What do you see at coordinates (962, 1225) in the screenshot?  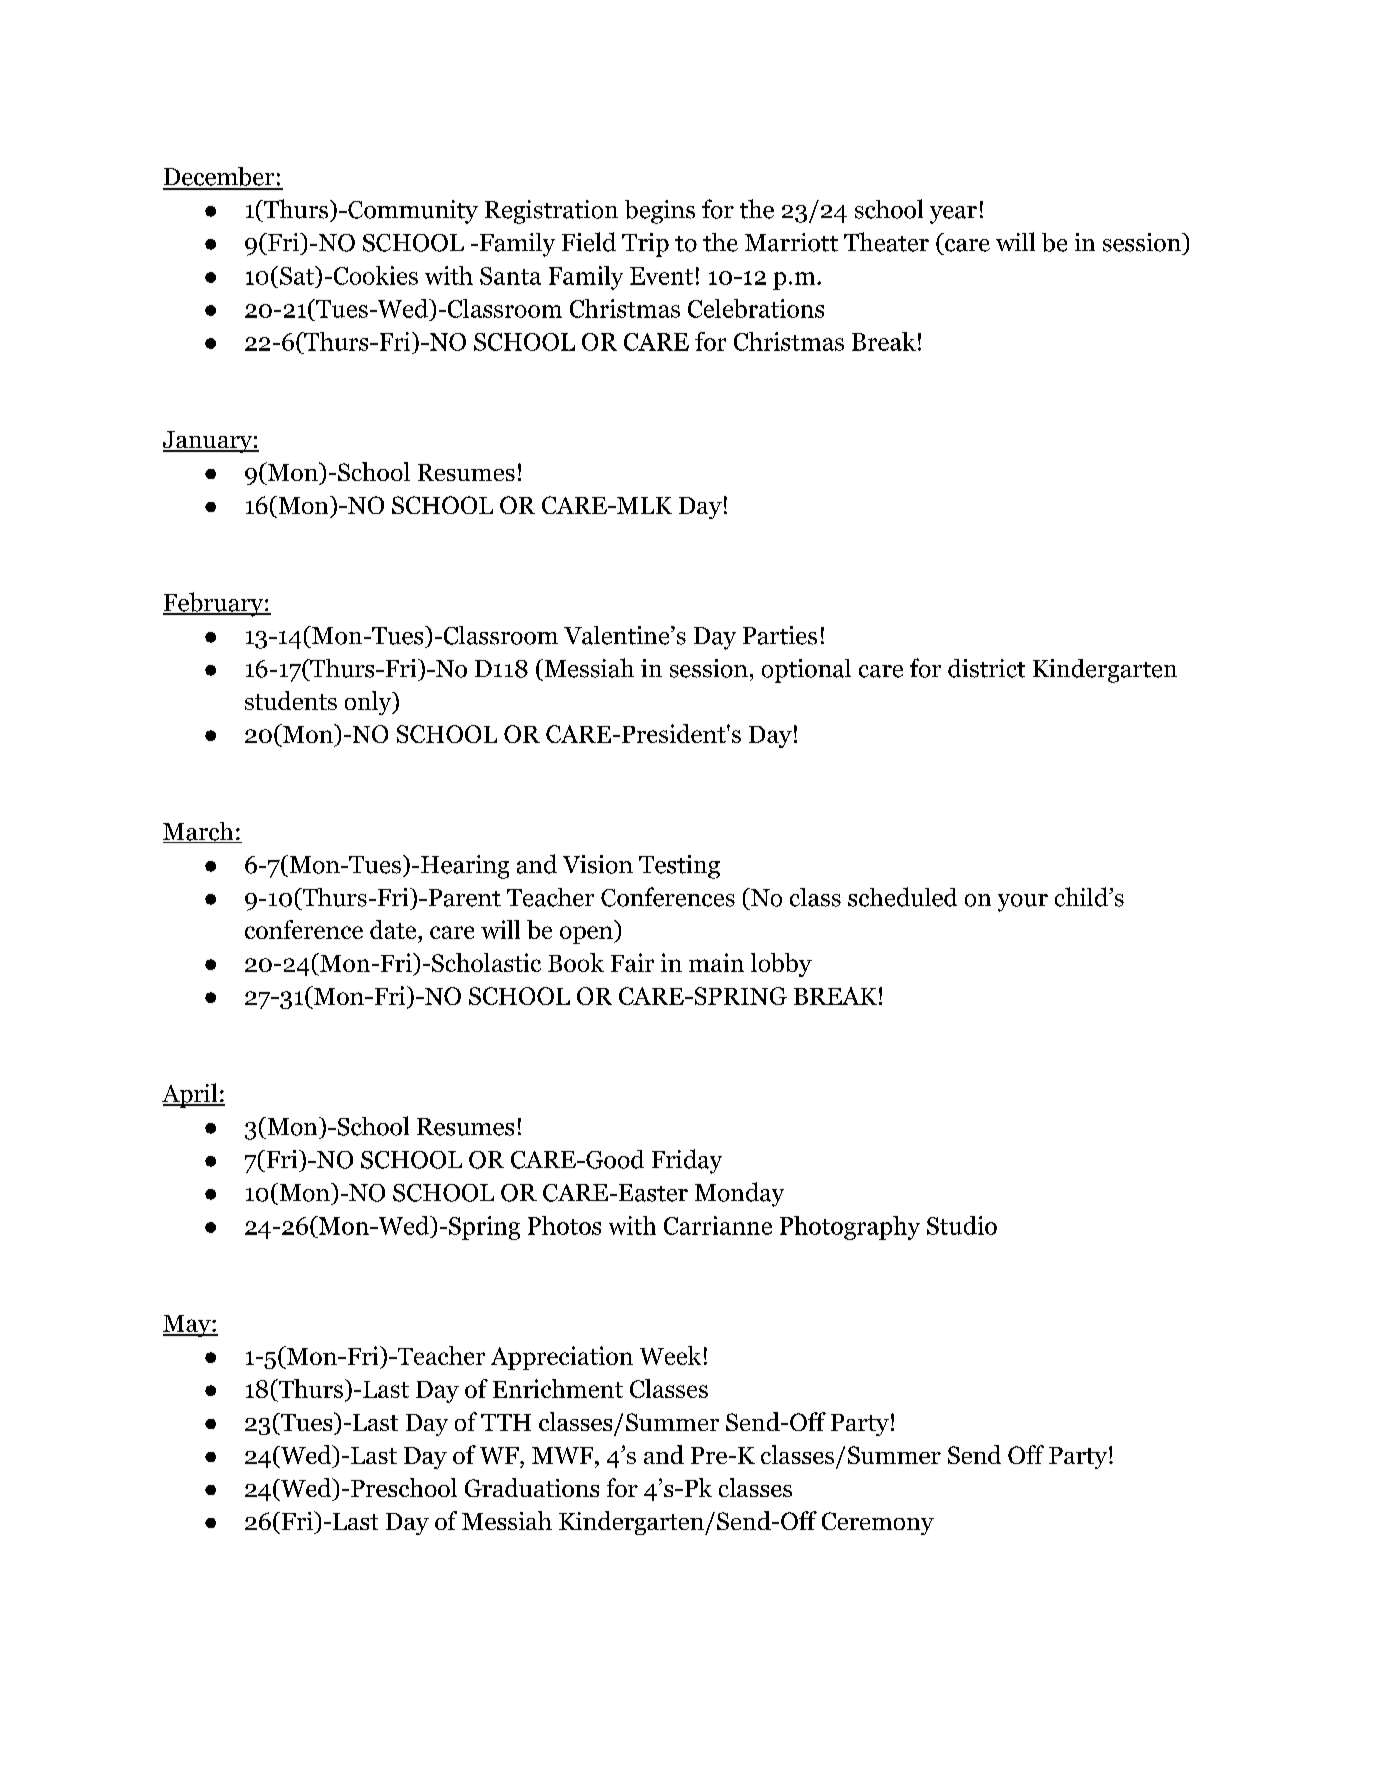 I see `Studio` at bounding box center [962, 1225].
